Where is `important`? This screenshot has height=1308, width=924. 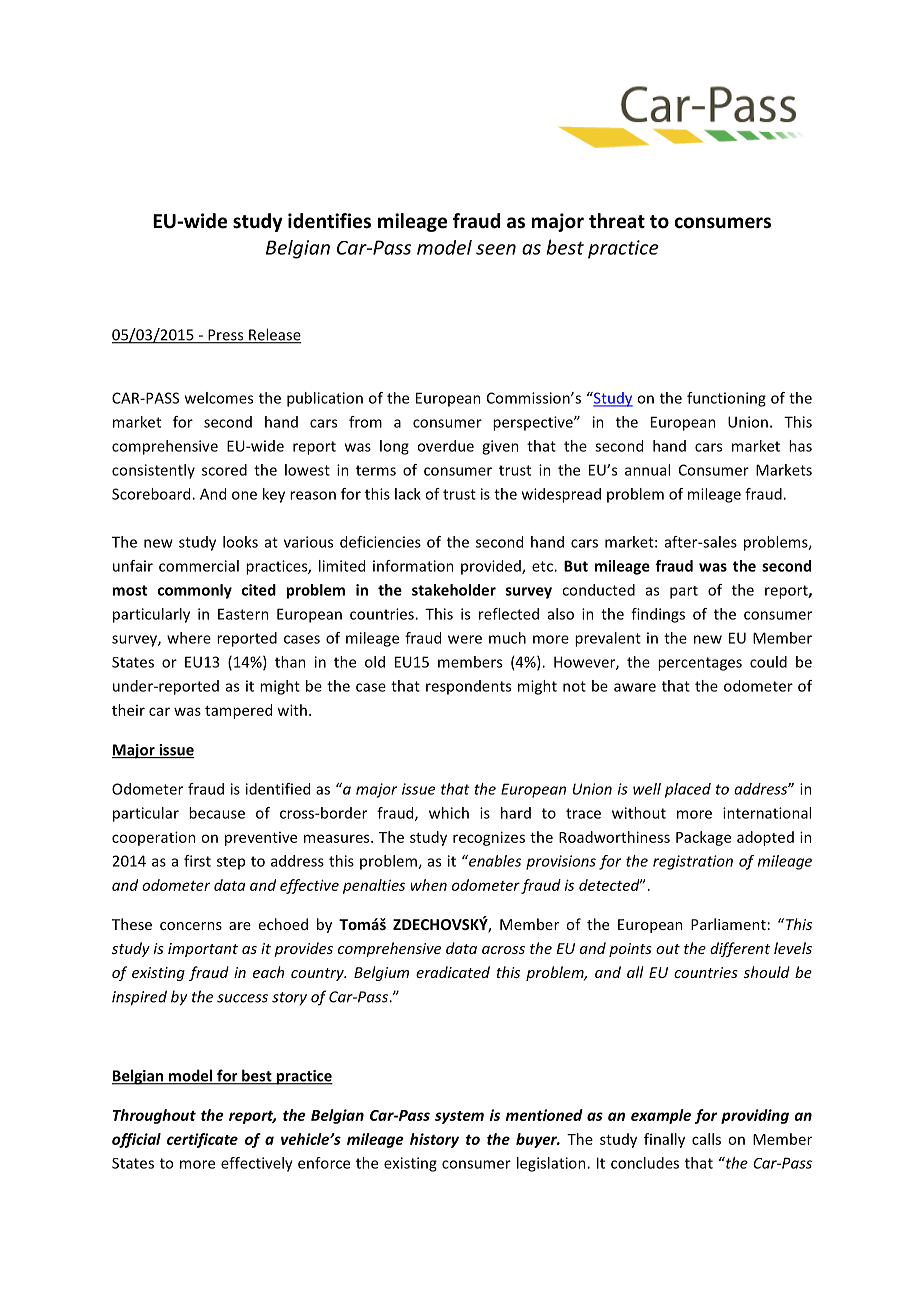 important is located at coordinates (203, 950).
